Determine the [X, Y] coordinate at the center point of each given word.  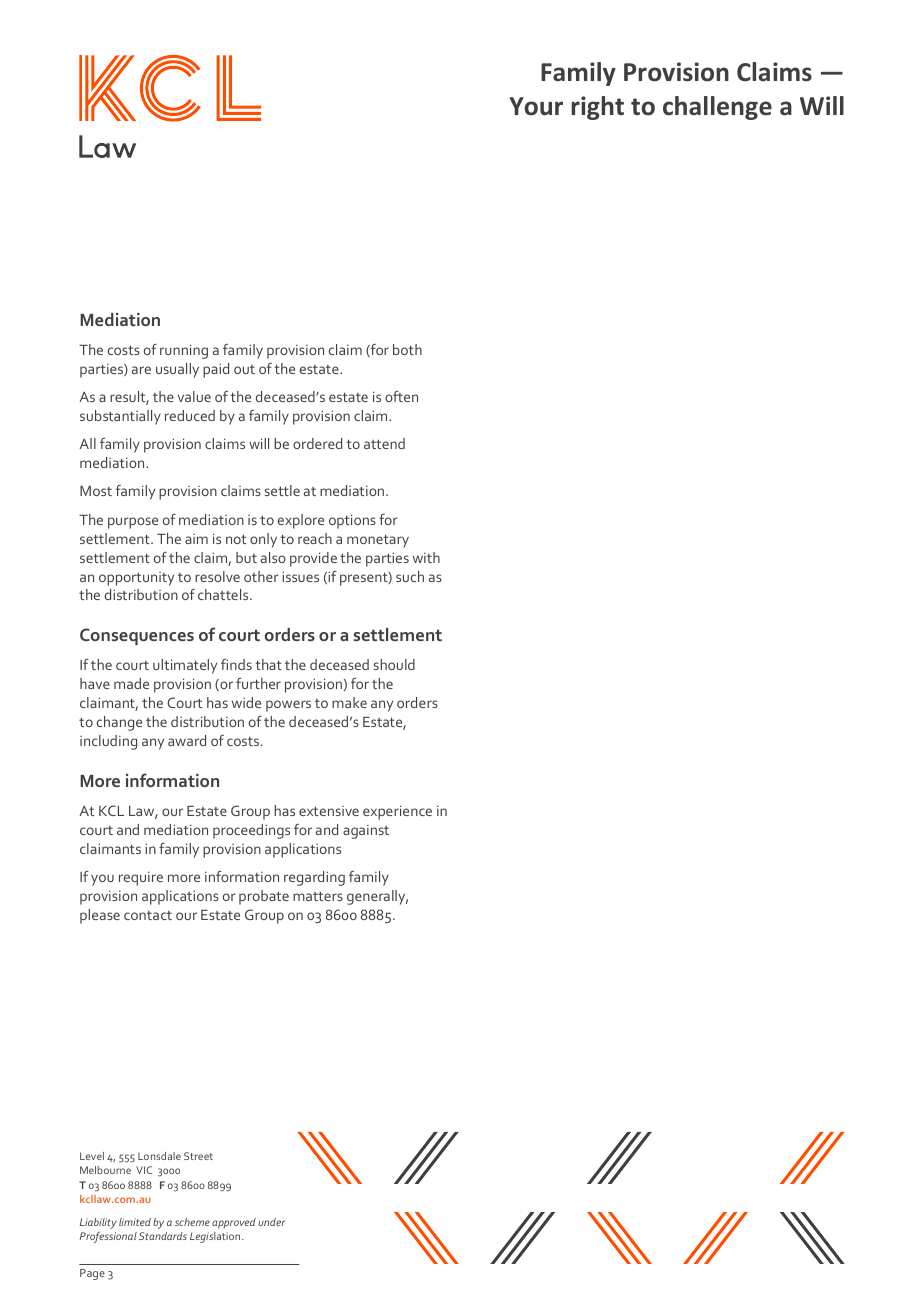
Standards [163, 1236]
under [271, 1222]
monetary [378, 541]
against [366, 832]
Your [536, 106]
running [184, 351]
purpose [133, 523]
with [426, 557]
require [141, 879]
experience [397, 812]
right [597, 108]
